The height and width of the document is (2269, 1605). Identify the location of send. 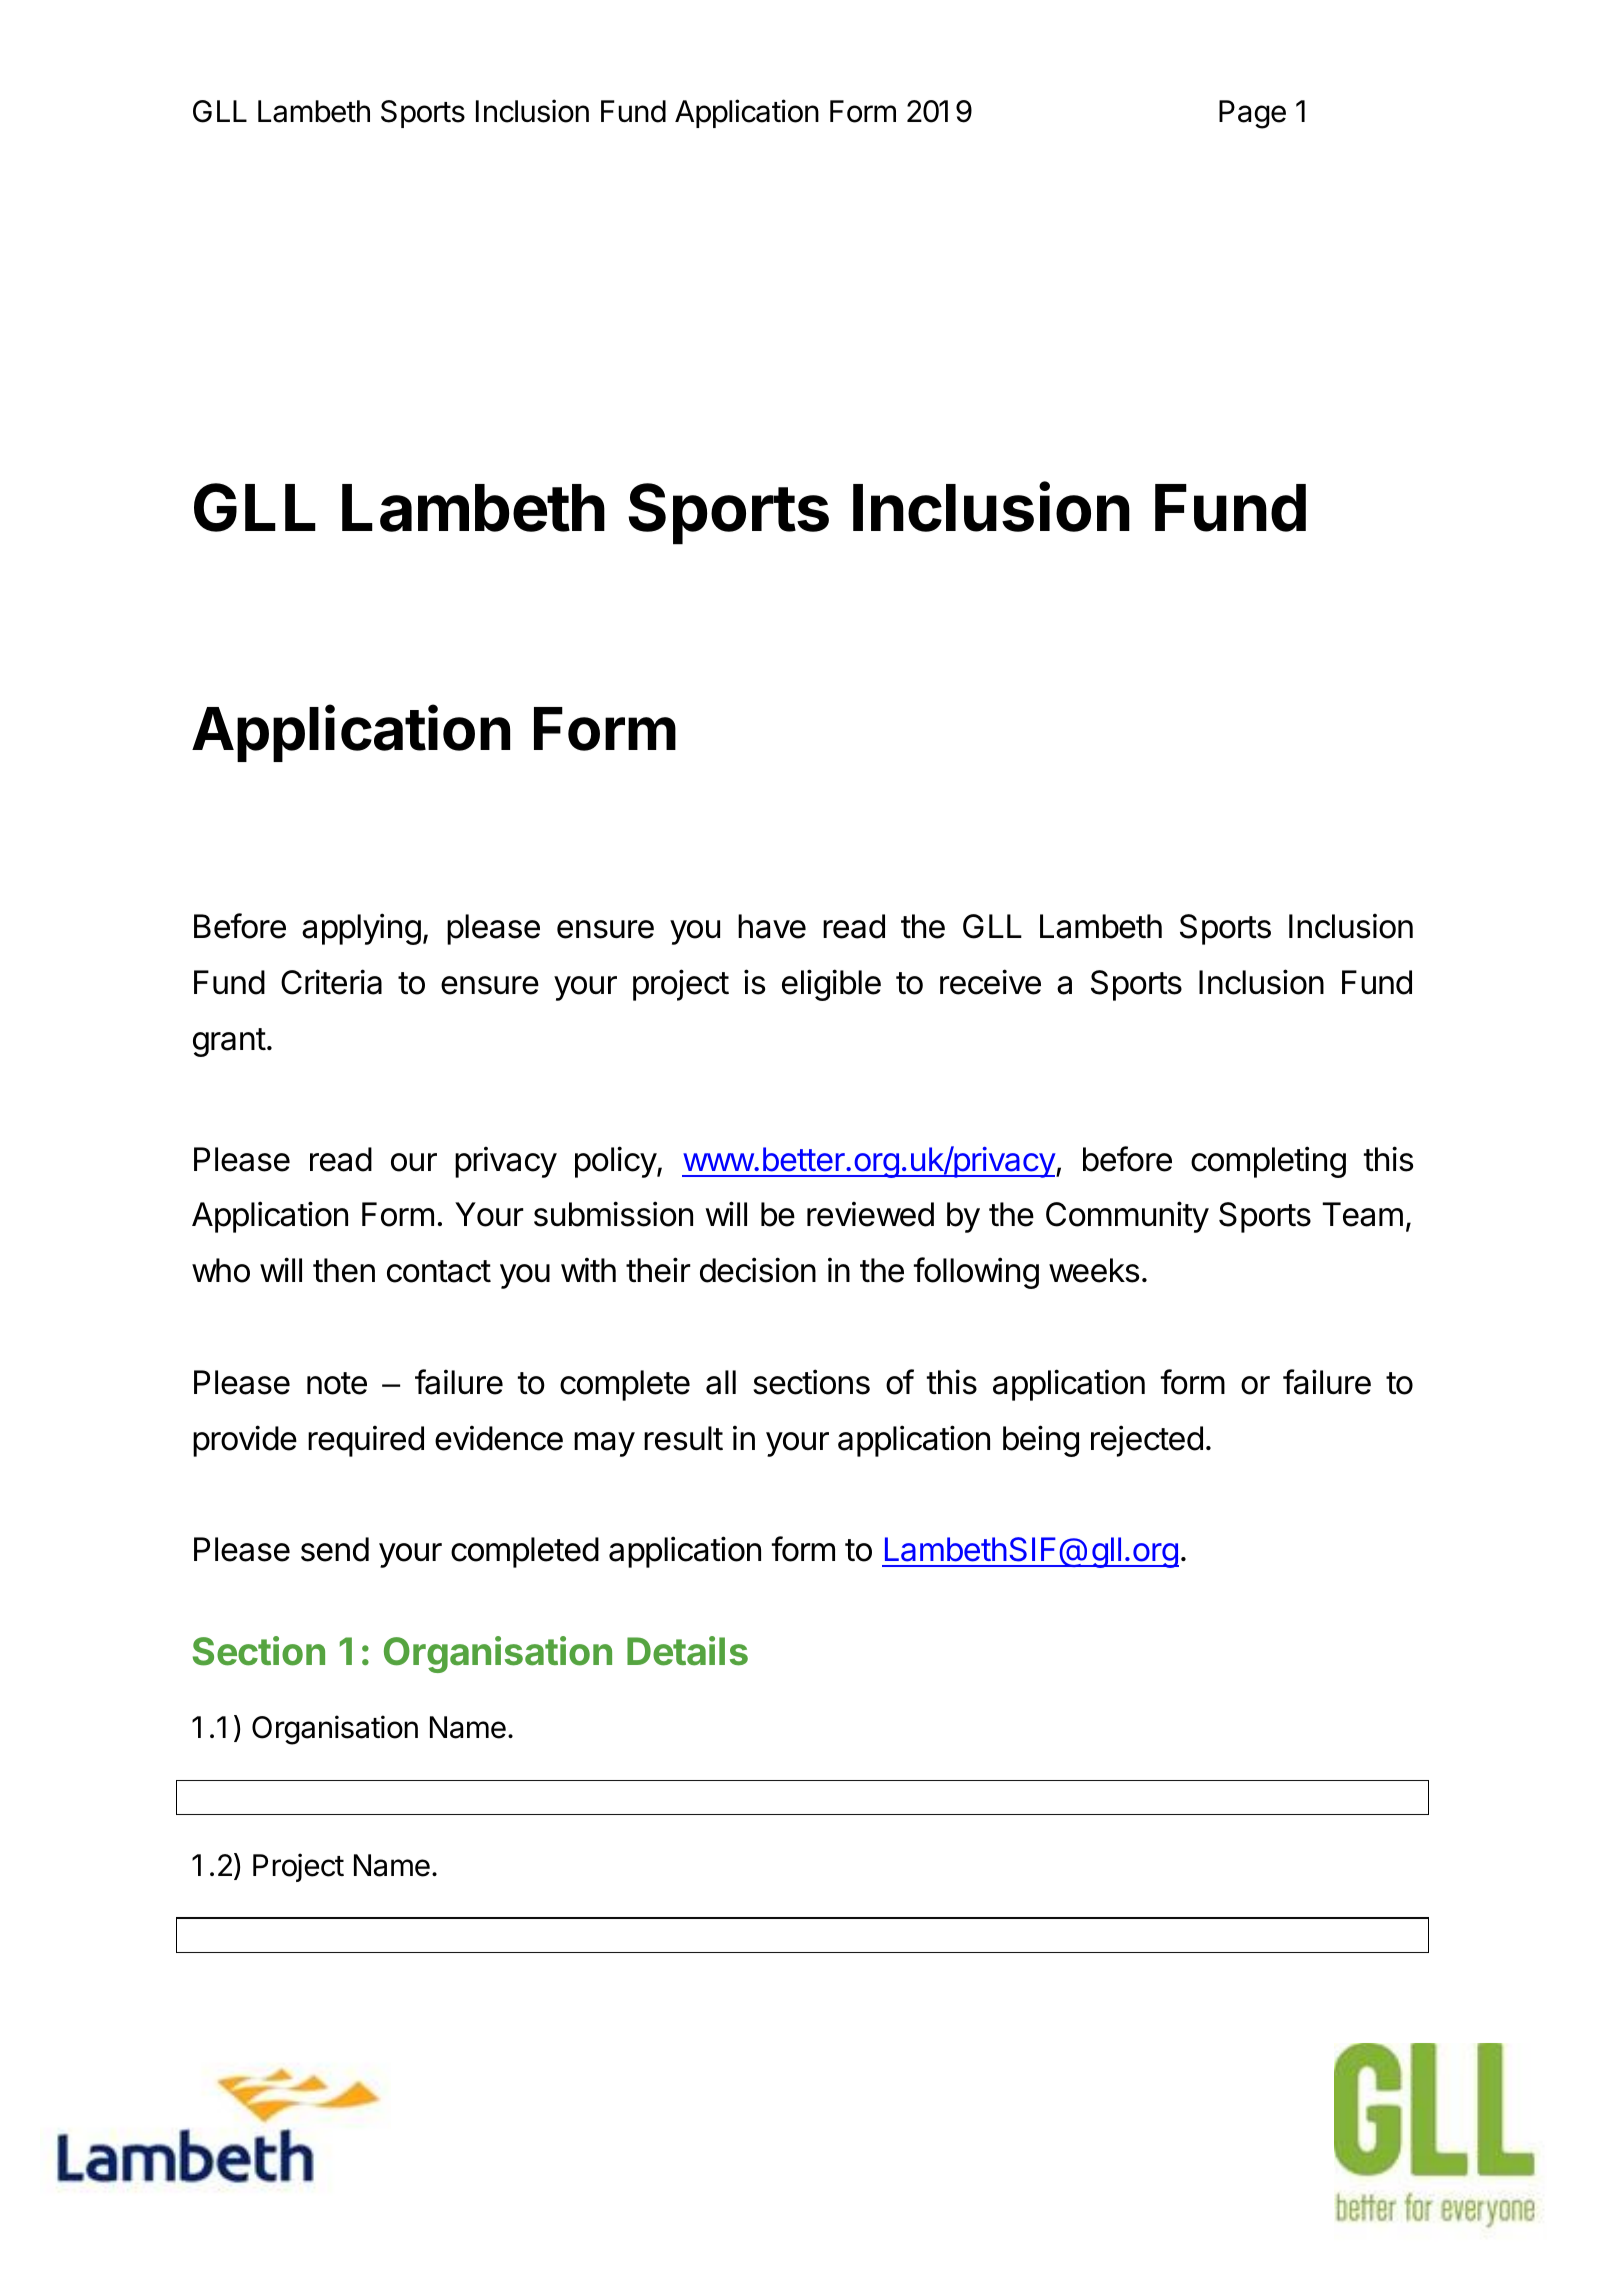
(335, 1549).
